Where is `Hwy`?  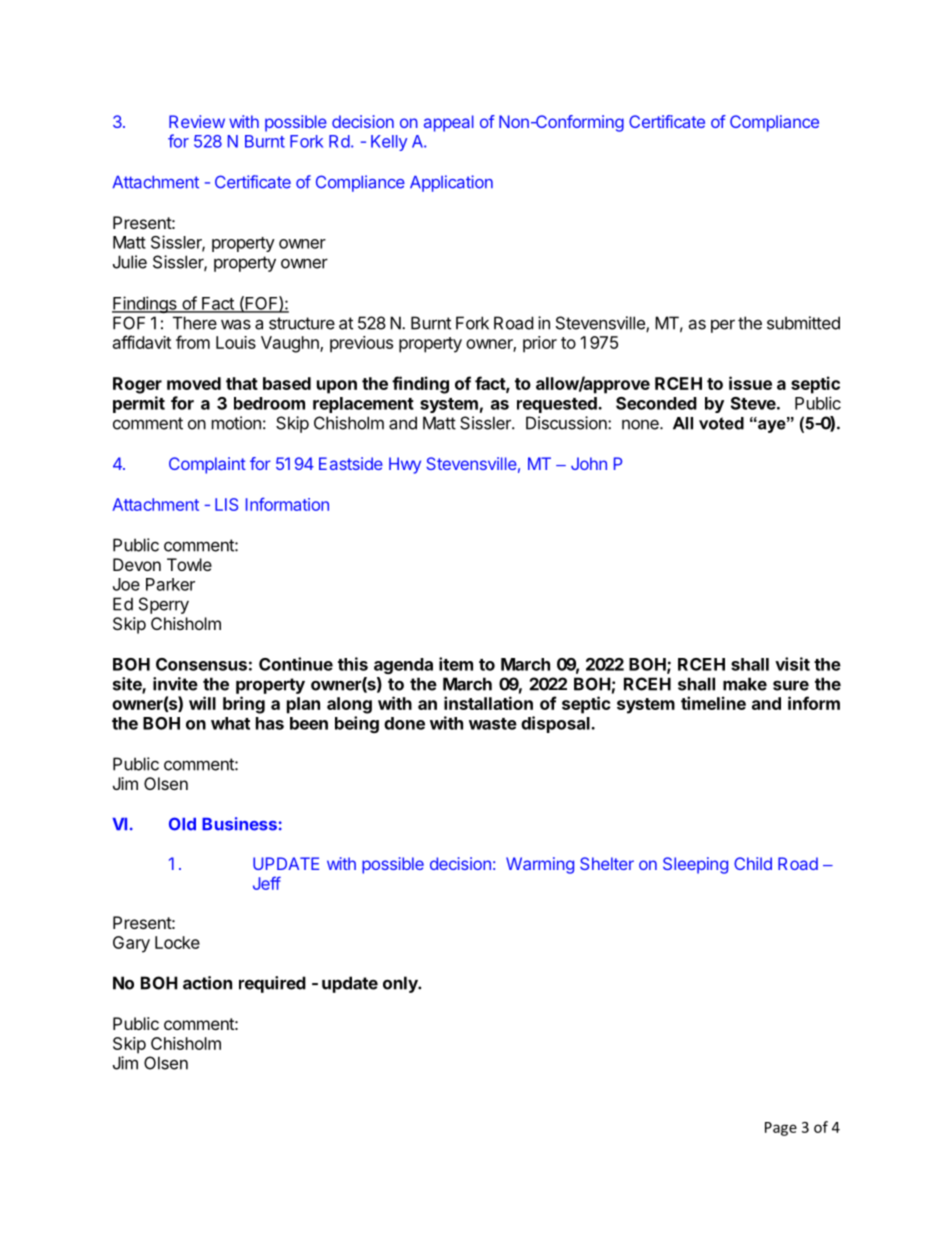 Hwy is located at coordinates (405, 465).
